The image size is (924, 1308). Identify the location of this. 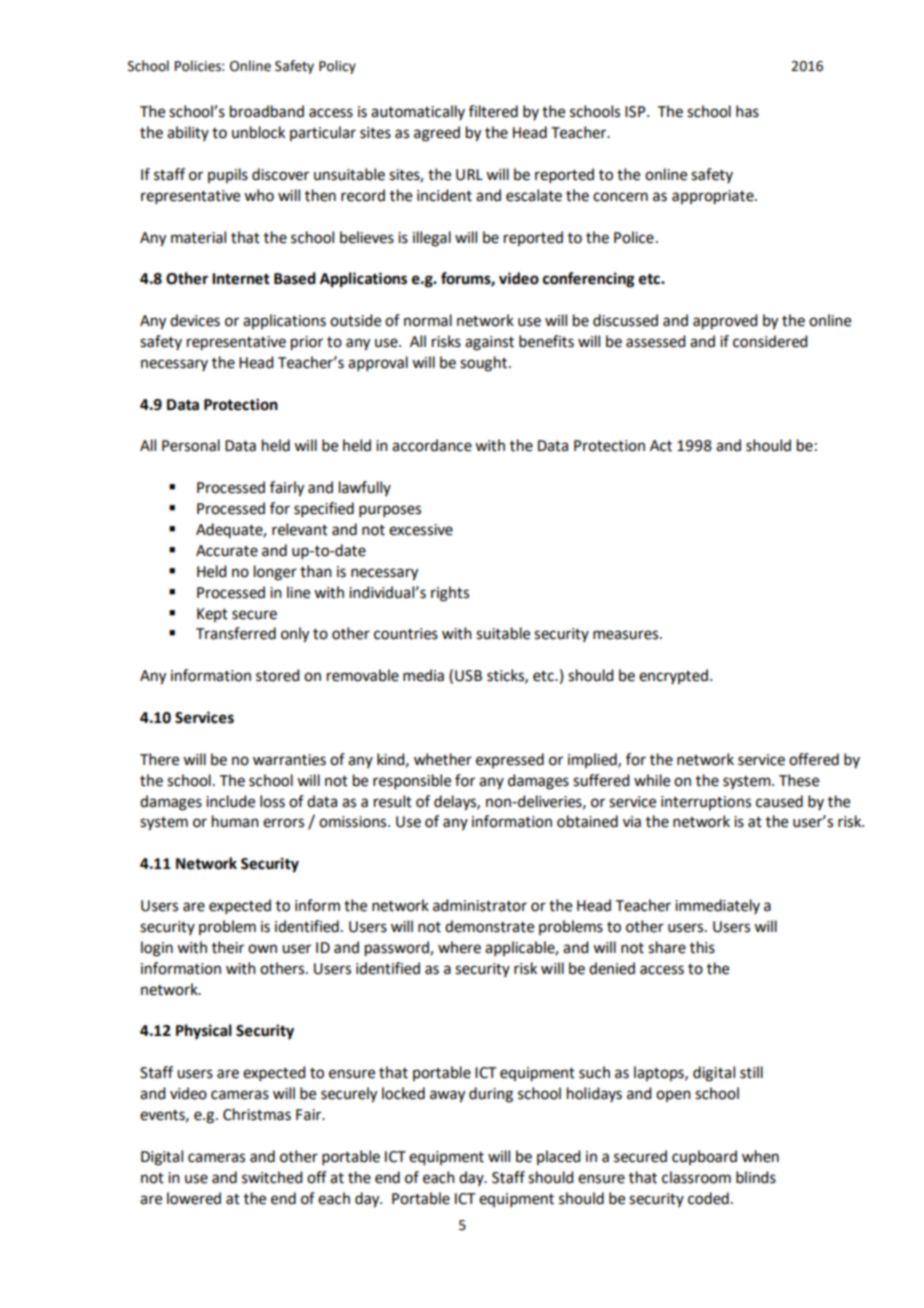
(702, 947).
